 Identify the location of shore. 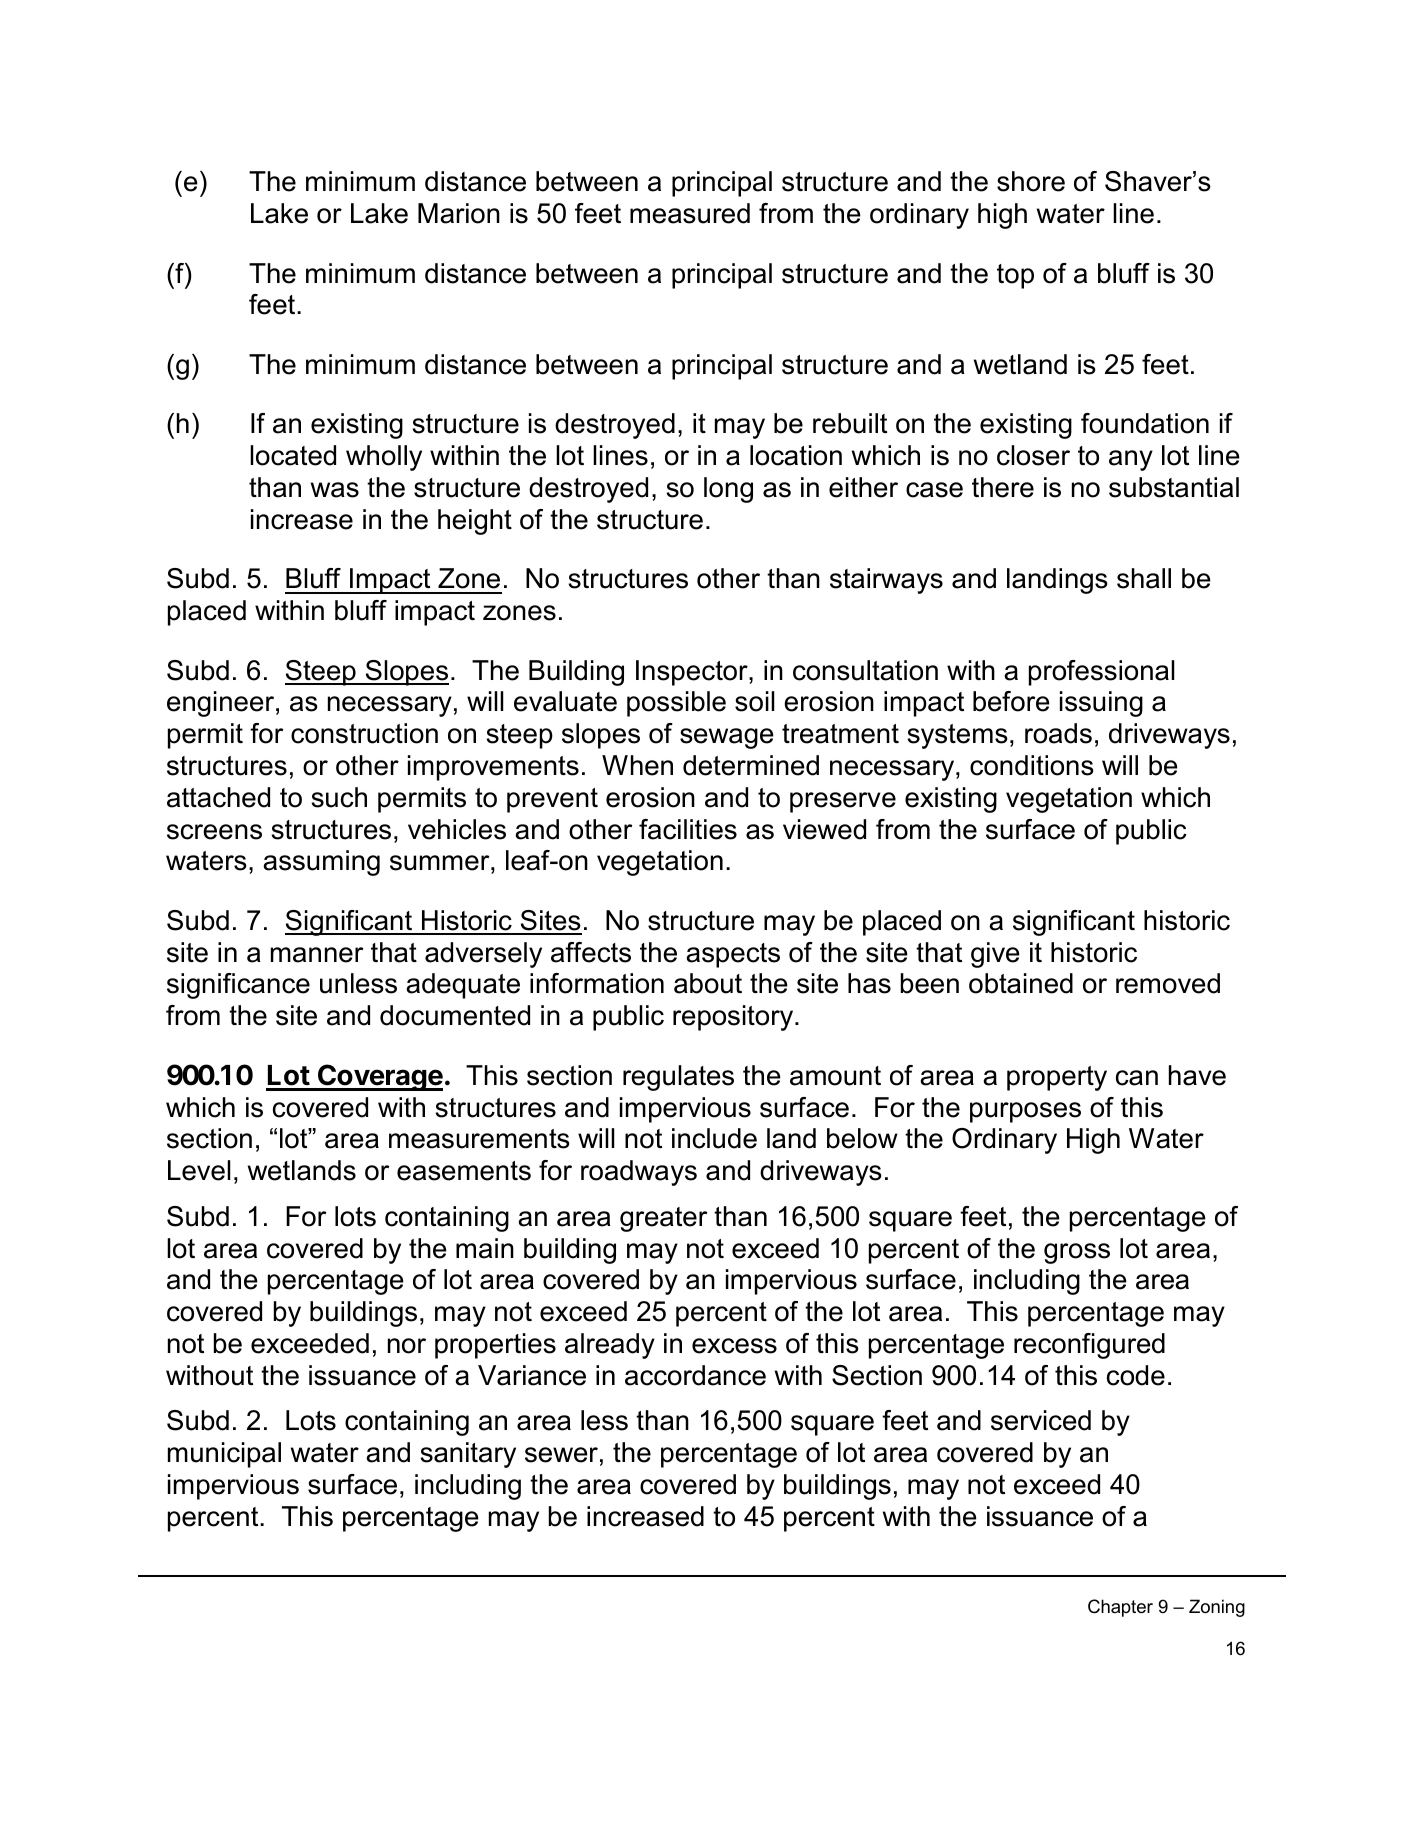
(1031, 181).
